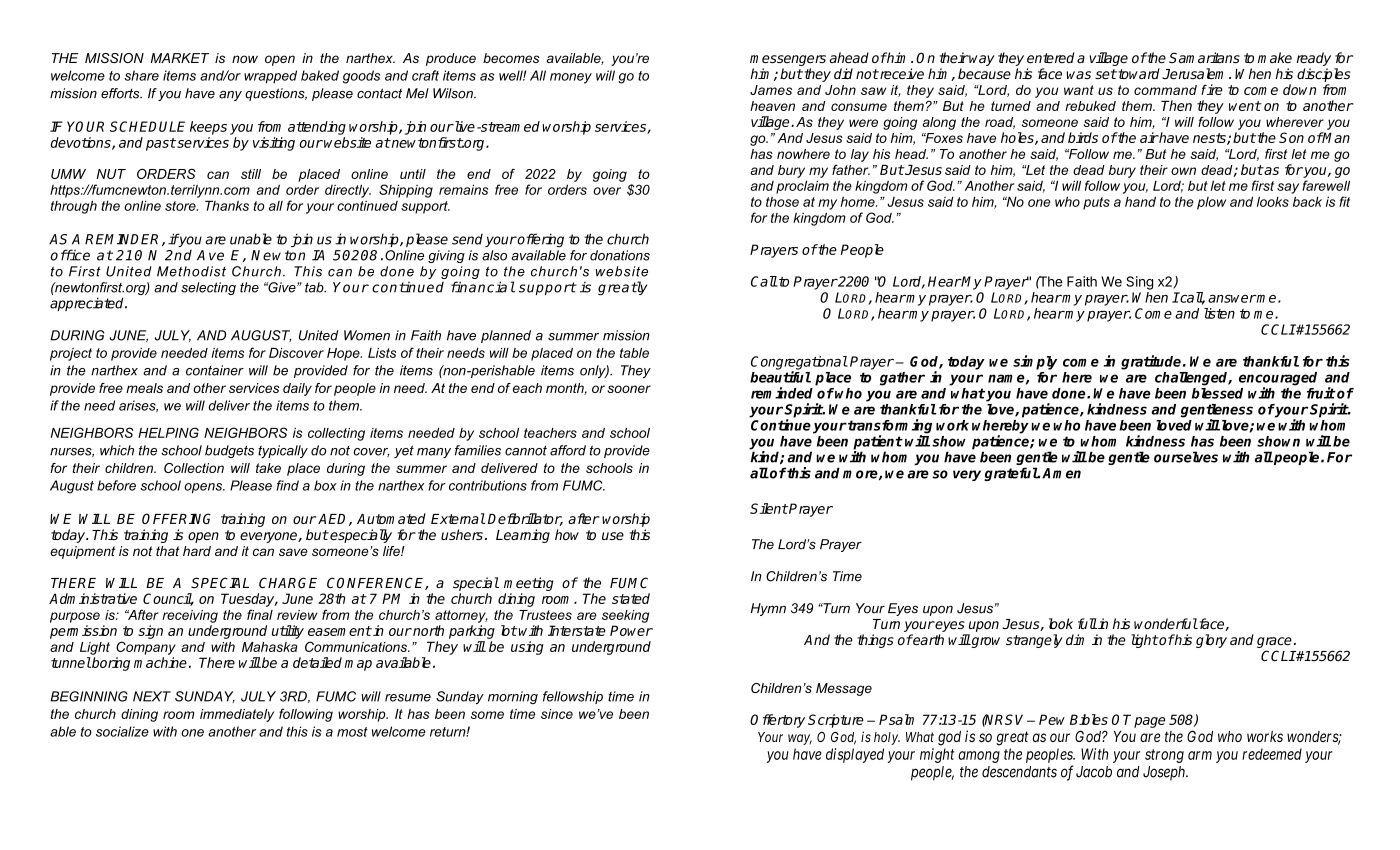 The width and height of the document is (1400, 850). Describe the element at coordinates (122, 731) in the document. I see `socialize` at that location.
